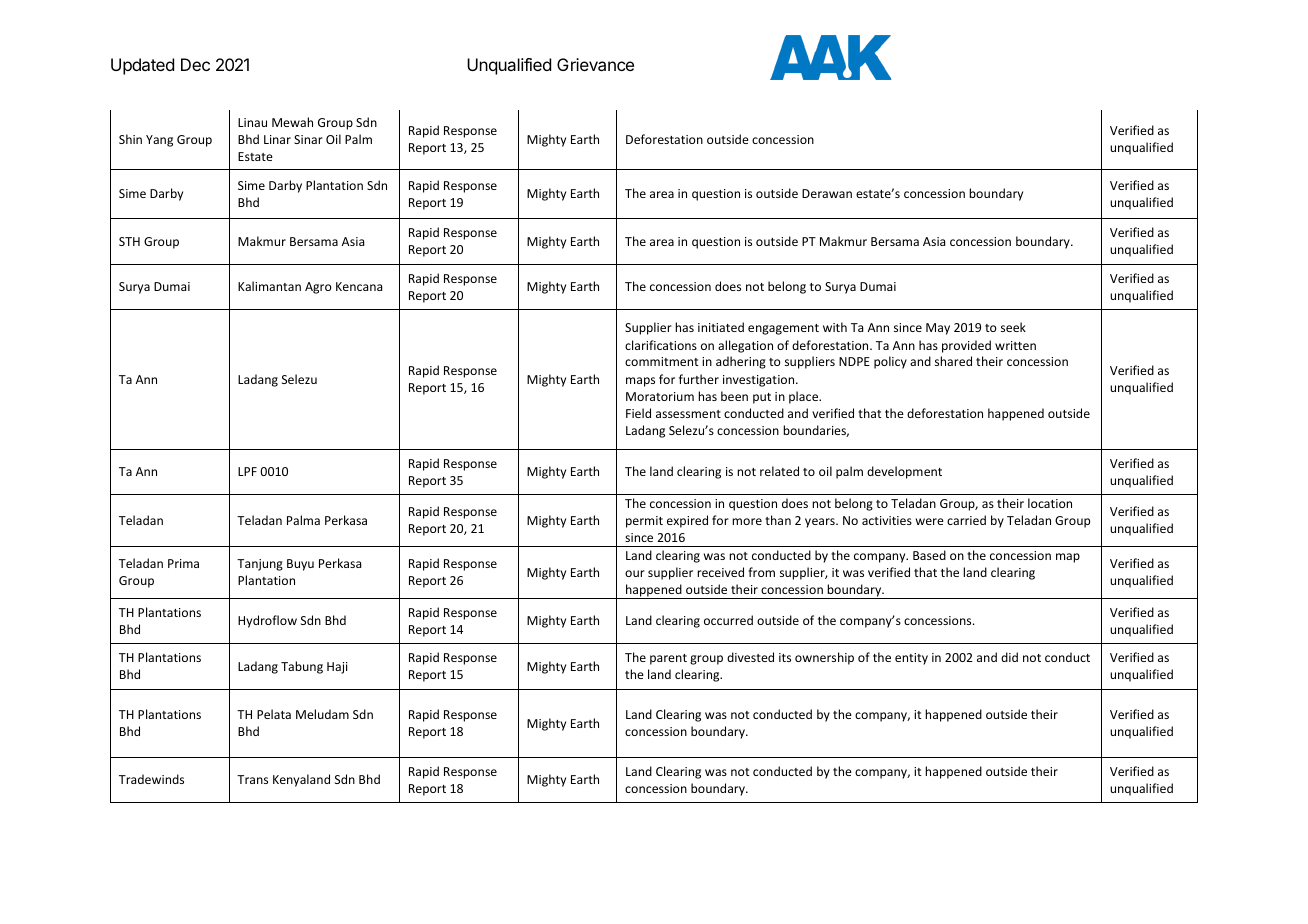 This page has height=924, width=1308. Describe the element at coordinates (662, 361) in the page. I see `commitment` at that location.
